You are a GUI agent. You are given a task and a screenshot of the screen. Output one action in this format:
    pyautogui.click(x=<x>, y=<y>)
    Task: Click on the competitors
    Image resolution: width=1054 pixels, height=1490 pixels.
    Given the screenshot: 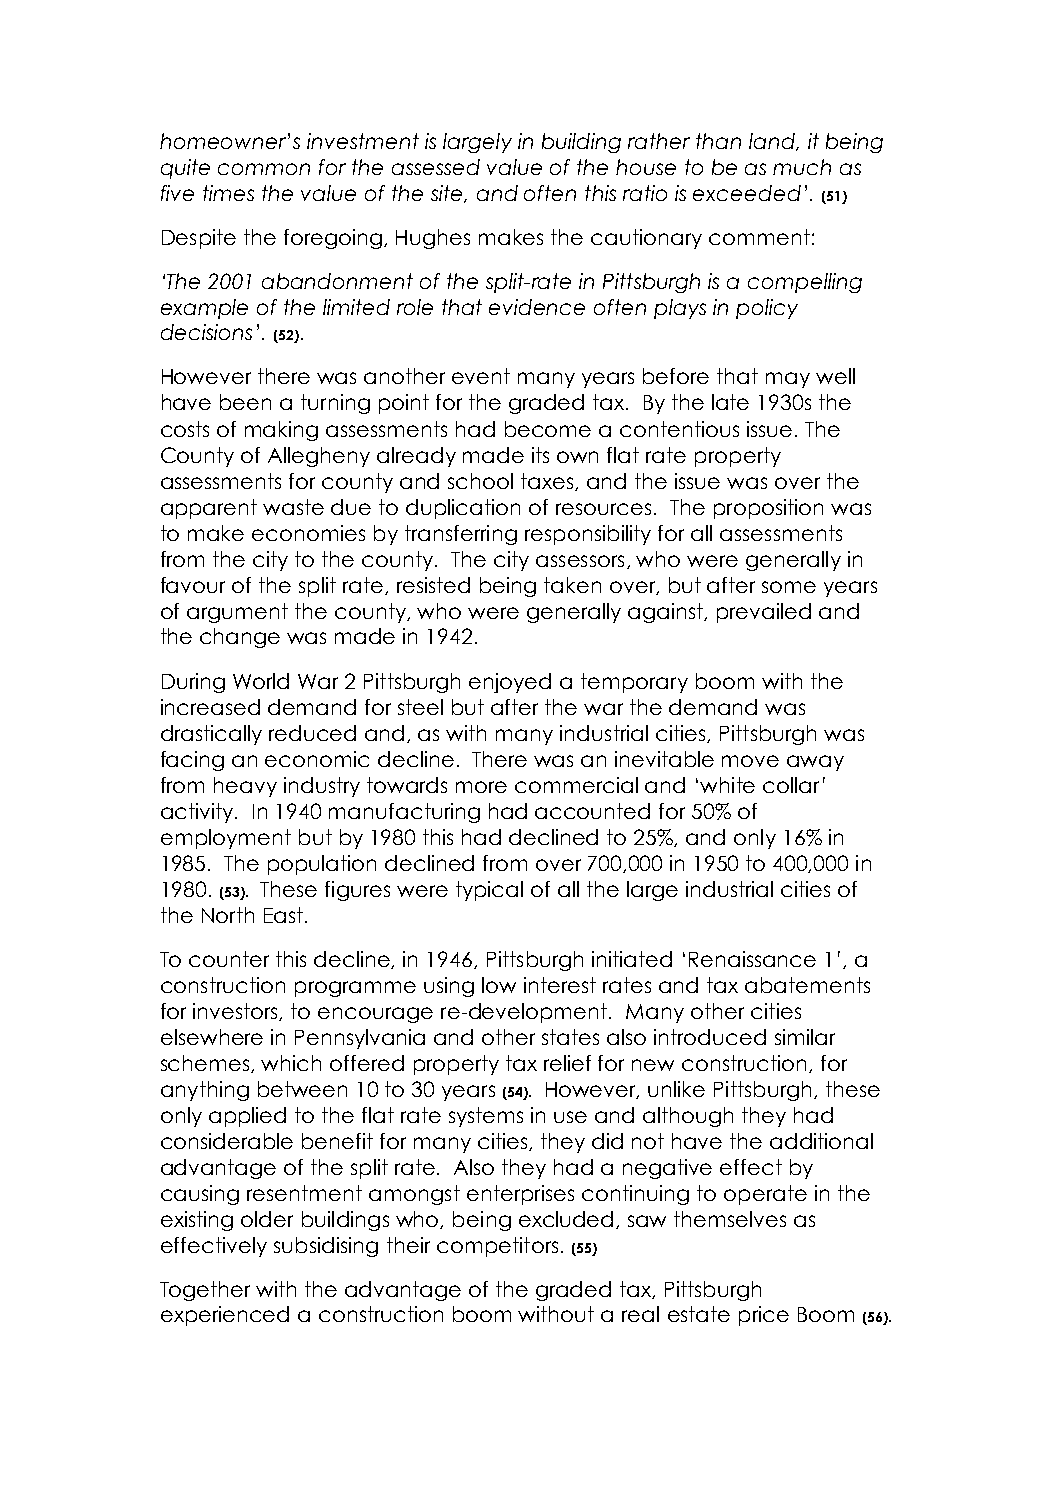 What is the action you would take?
    pyautogui.click(x=497, y=1247)
